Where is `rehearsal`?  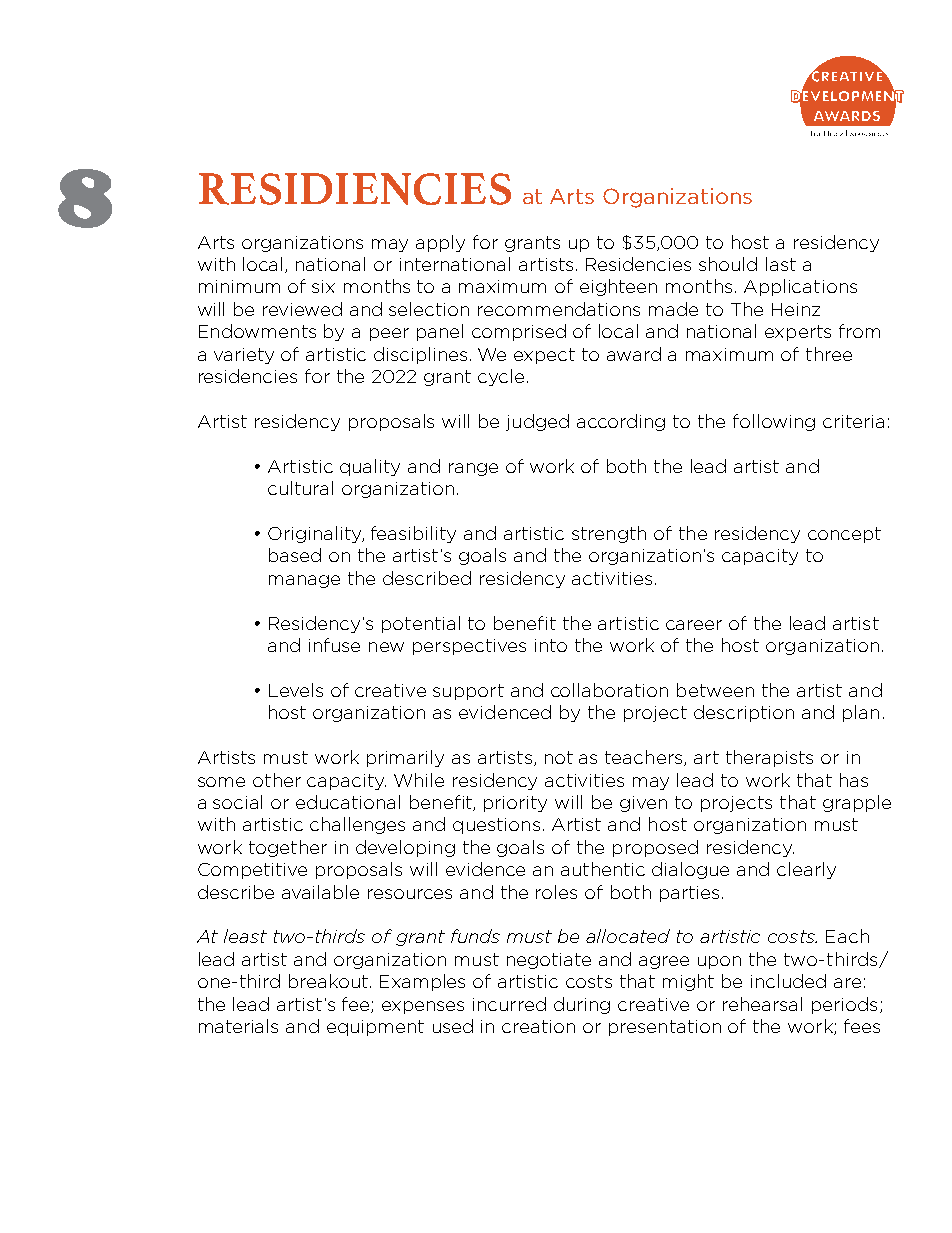
rehearsal is located at coordinates (762, 1004).
